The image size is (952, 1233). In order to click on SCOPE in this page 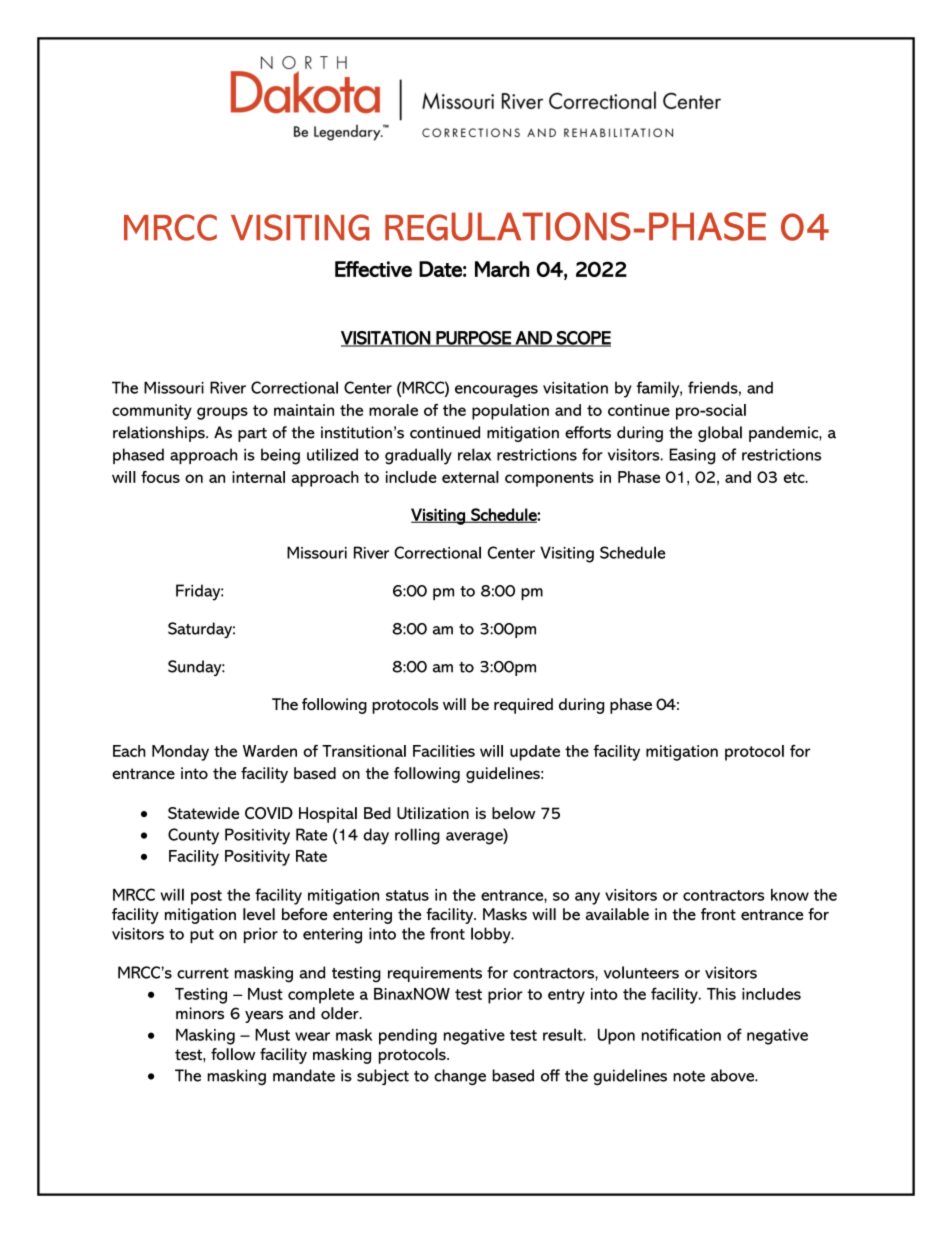, I will do `click(583, 339)`.
